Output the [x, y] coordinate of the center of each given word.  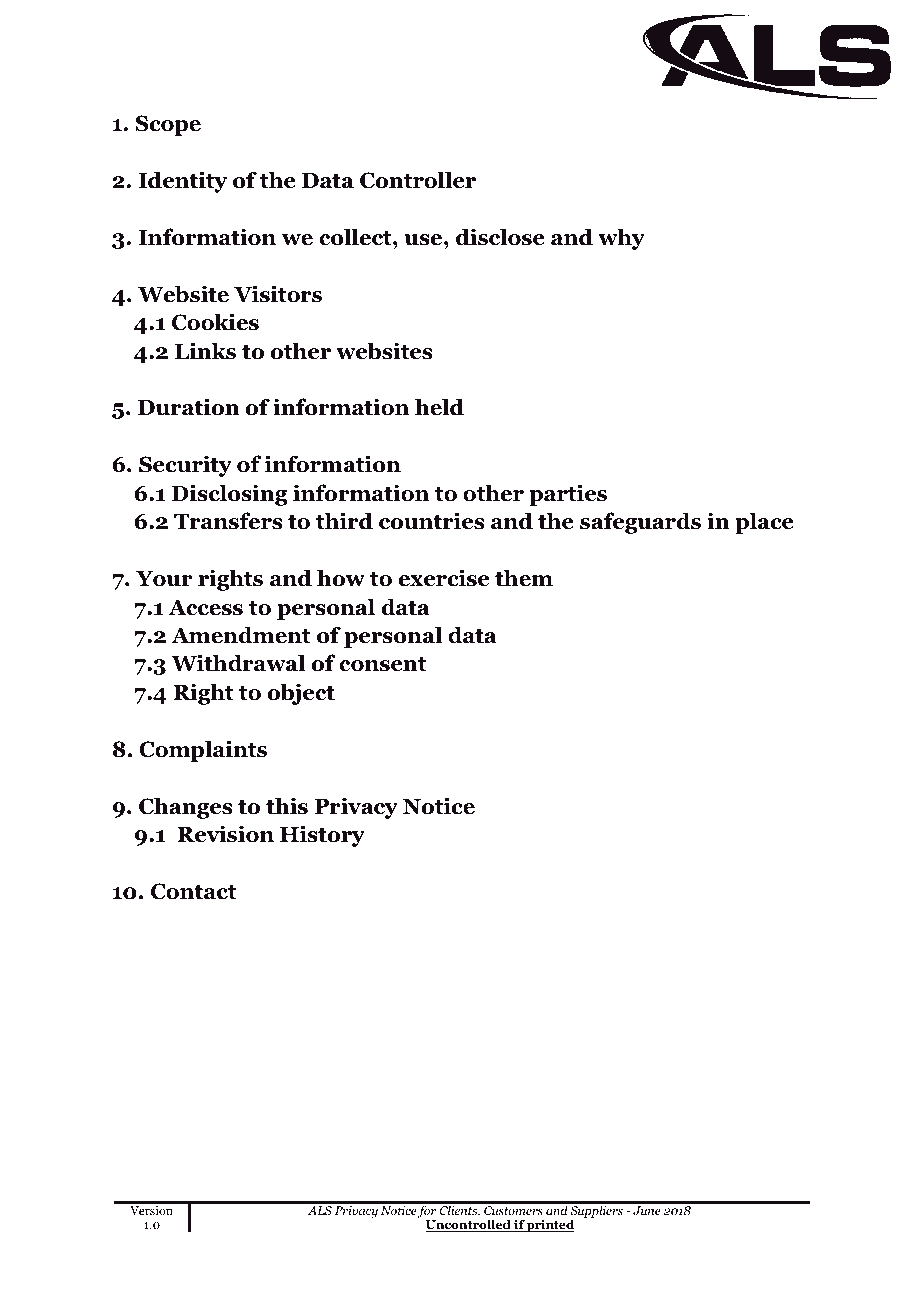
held [439, 407]
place [764, 523]
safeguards [640, 523]
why [621, 239]
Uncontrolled [469, 1225]
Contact [193, 891]
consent [382, 664]
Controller [418, 180]
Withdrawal [238, 663]
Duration [189, 407]
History [322, 836]
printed [549, 1225]
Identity [182, 182]
